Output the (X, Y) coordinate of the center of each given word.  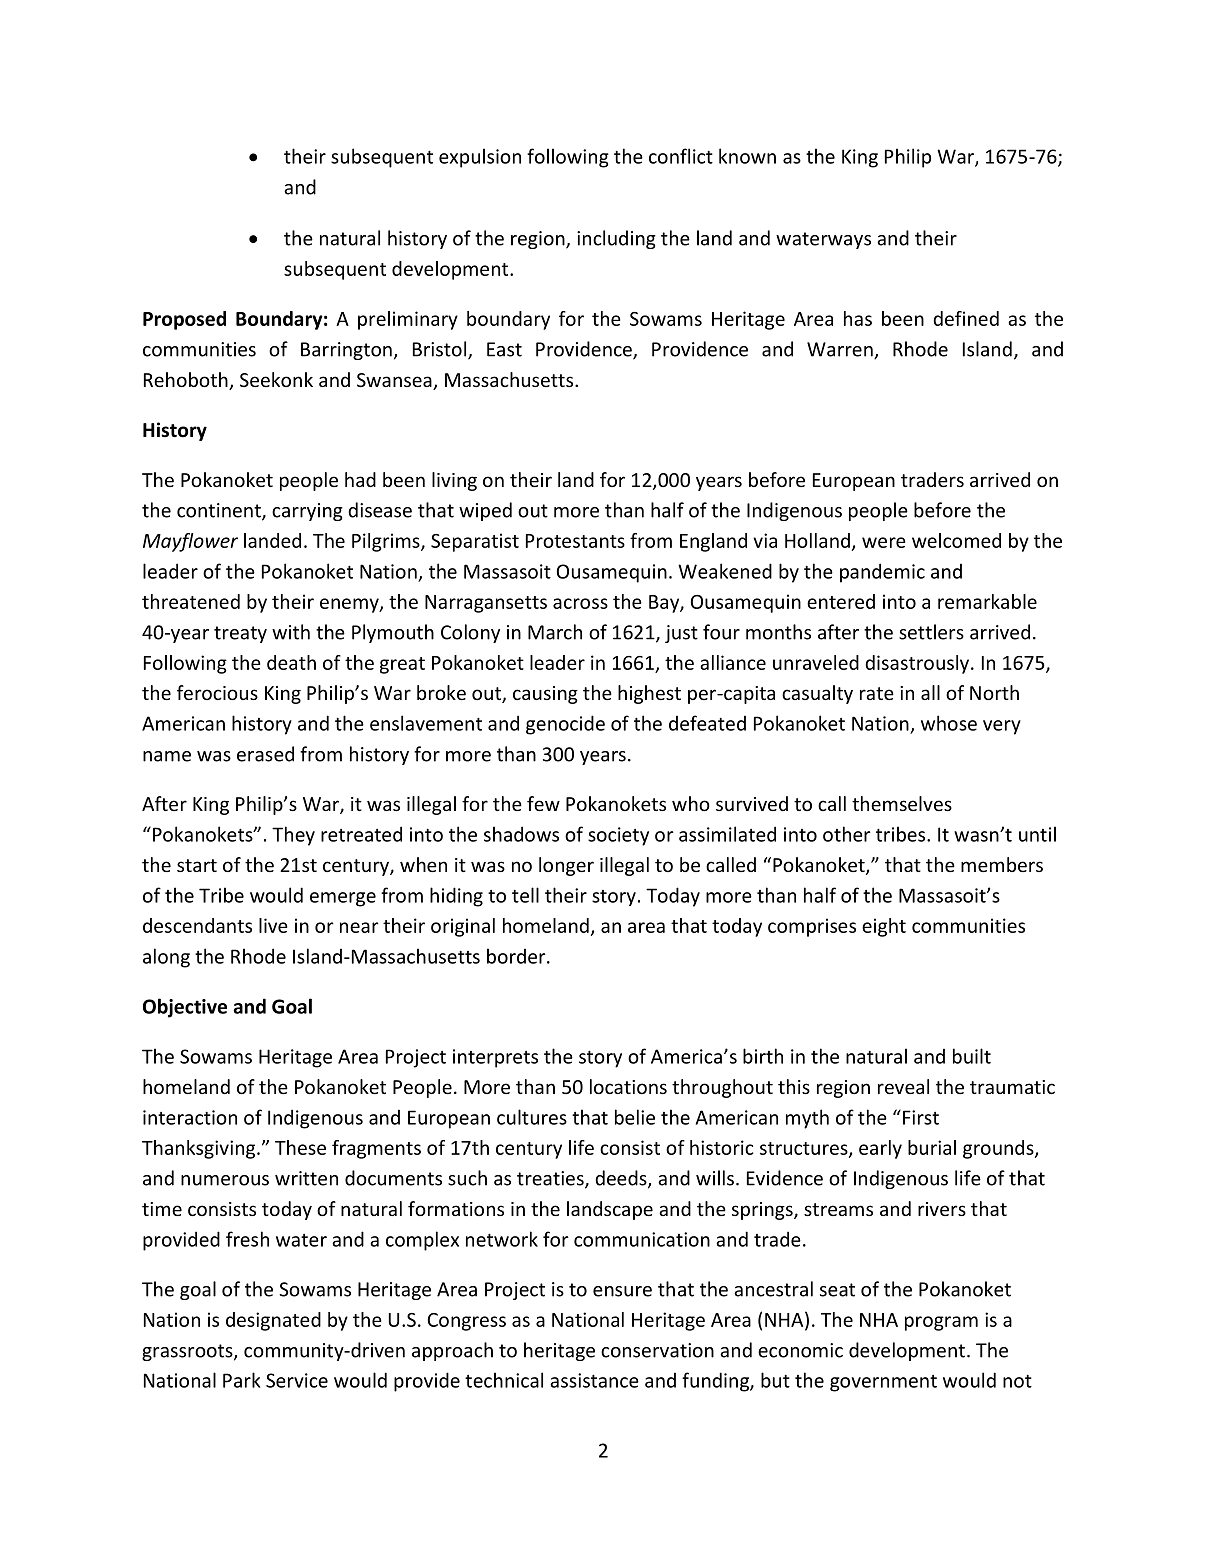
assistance (594, 1380)
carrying (307, 512)
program (941, 1323)
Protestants (575, 541)
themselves (902, 803)
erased (265, 754)
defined (966, 318)
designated (273, 1321)
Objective (185, 1008)
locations (628, 1086)
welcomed (956, 540)
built (972, 1056)
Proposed (184, 320)
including (616, 239)
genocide (565, 725)
